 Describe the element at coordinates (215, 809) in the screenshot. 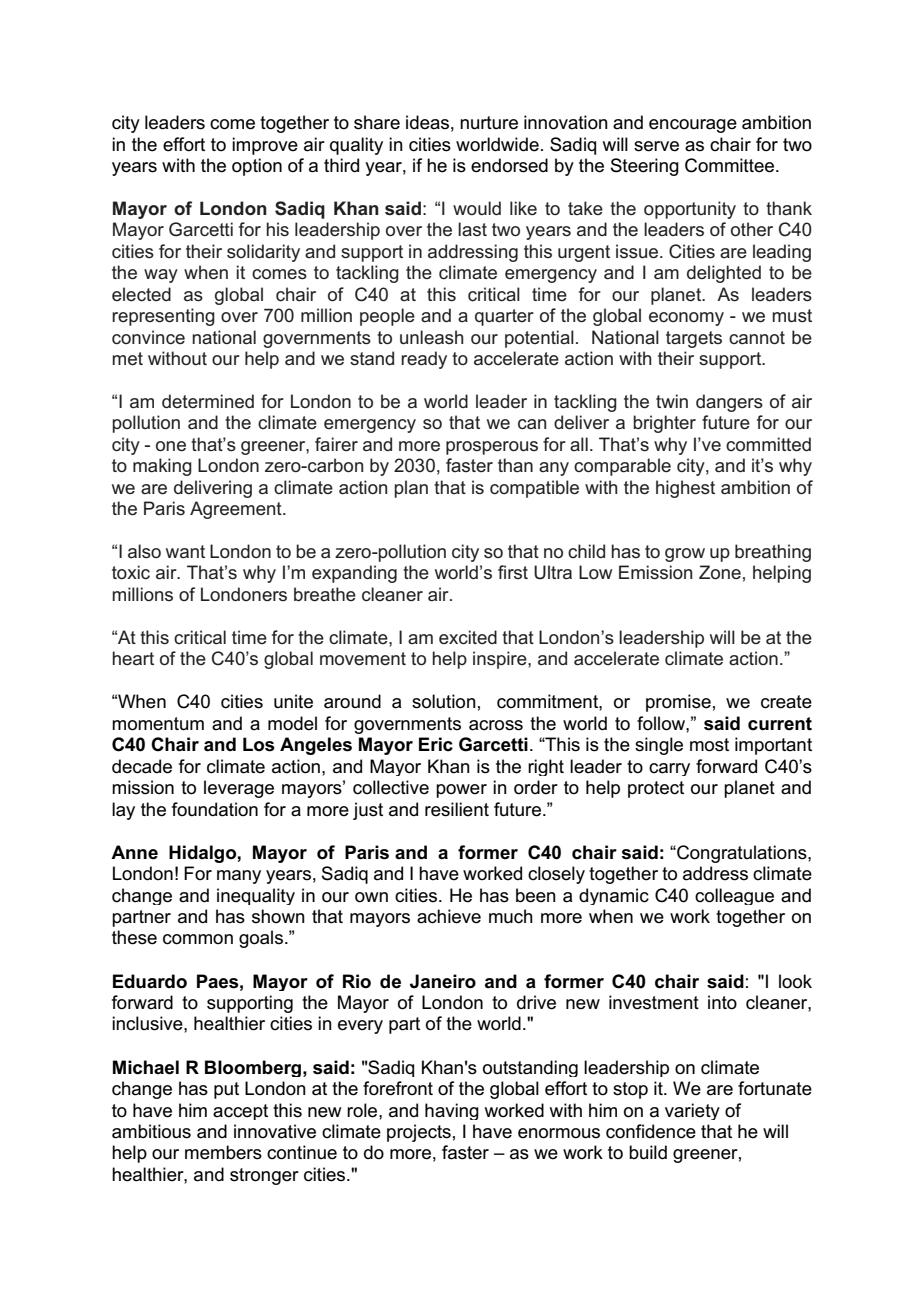

I see `foundation` at that location.
